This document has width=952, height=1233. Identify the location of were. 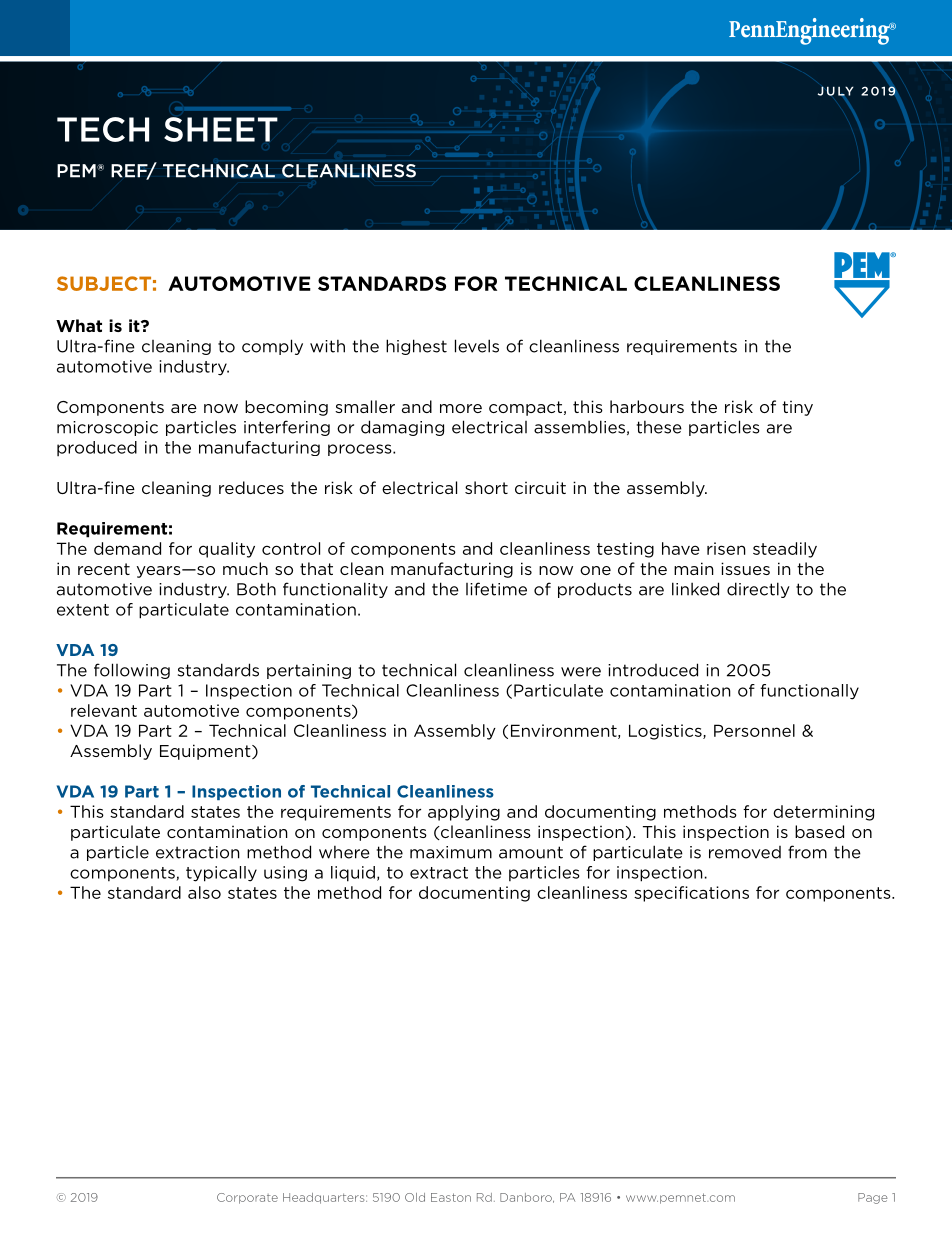
(581, 672).
